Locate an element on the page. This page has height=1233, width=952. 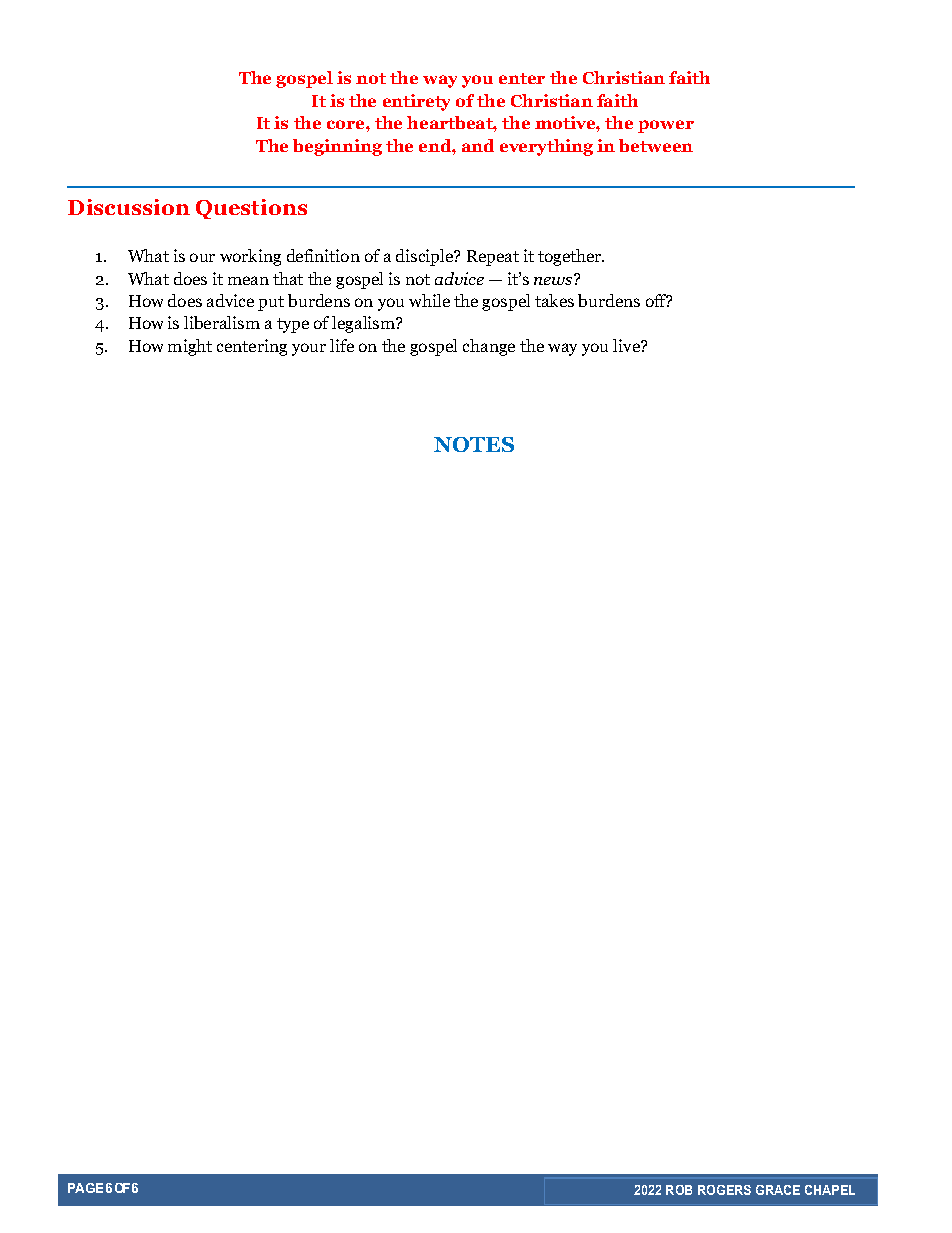
life is located at coordinates (342, 345).
